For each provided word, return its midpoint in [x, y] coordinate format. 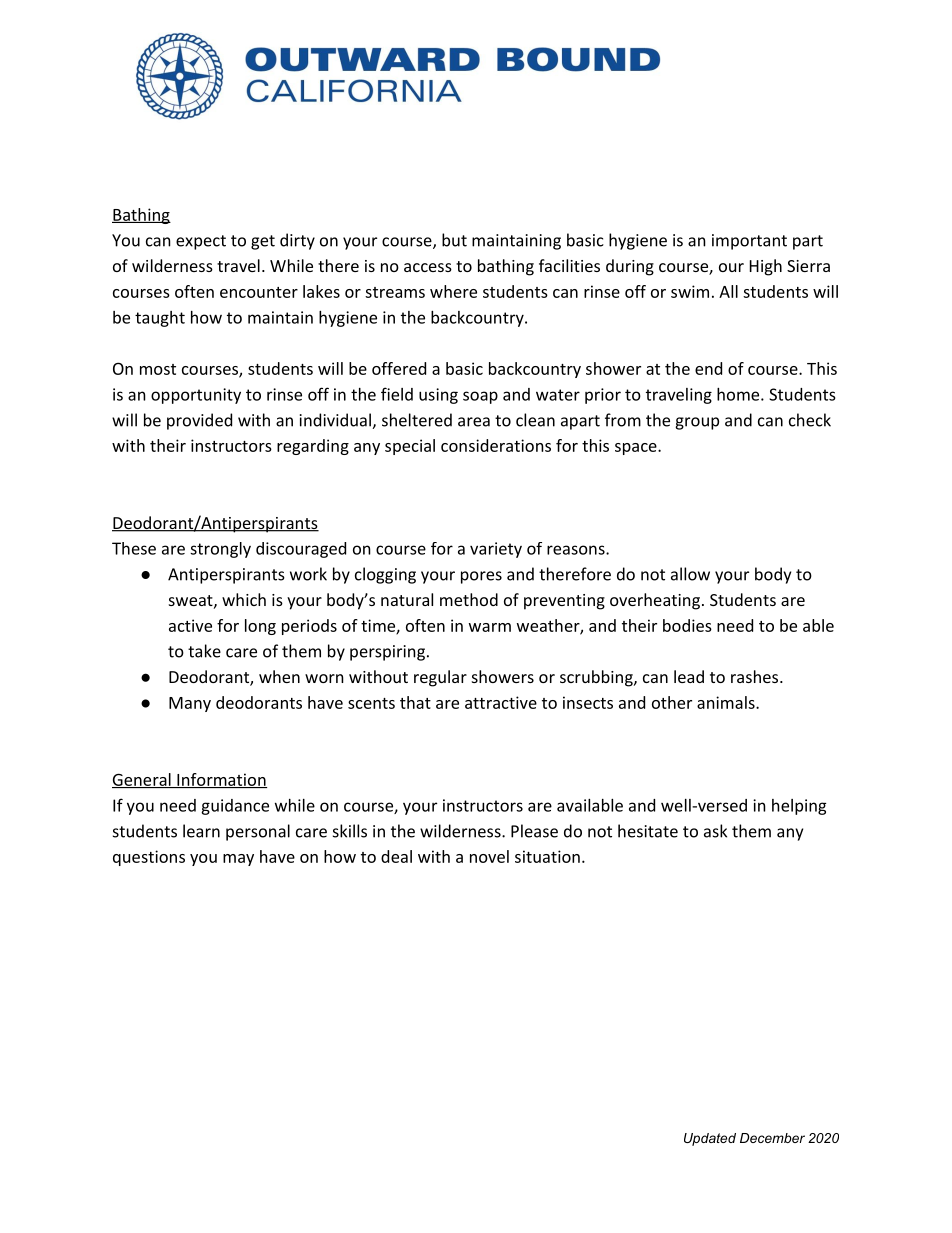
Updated [710, 1139]
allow [690, 574]
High [766, 267]
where [453, 291]
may [238, 860]
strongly [220, 550]
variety [496, 550]
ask [715, 831]
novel [489, 856]
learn [201, 831]
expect [201, 242]
